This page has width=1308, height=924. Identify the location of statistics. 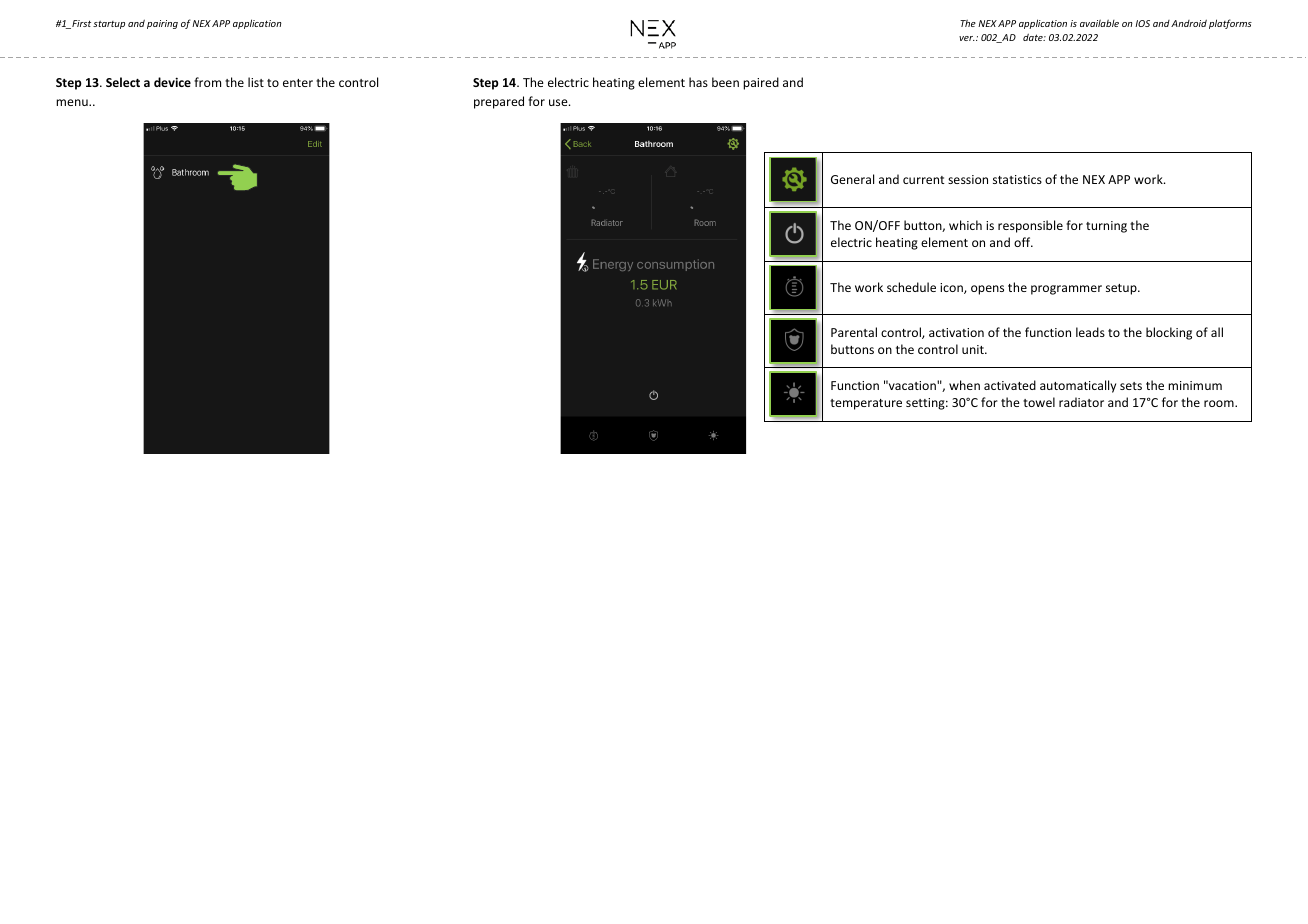
(1017, 179).
